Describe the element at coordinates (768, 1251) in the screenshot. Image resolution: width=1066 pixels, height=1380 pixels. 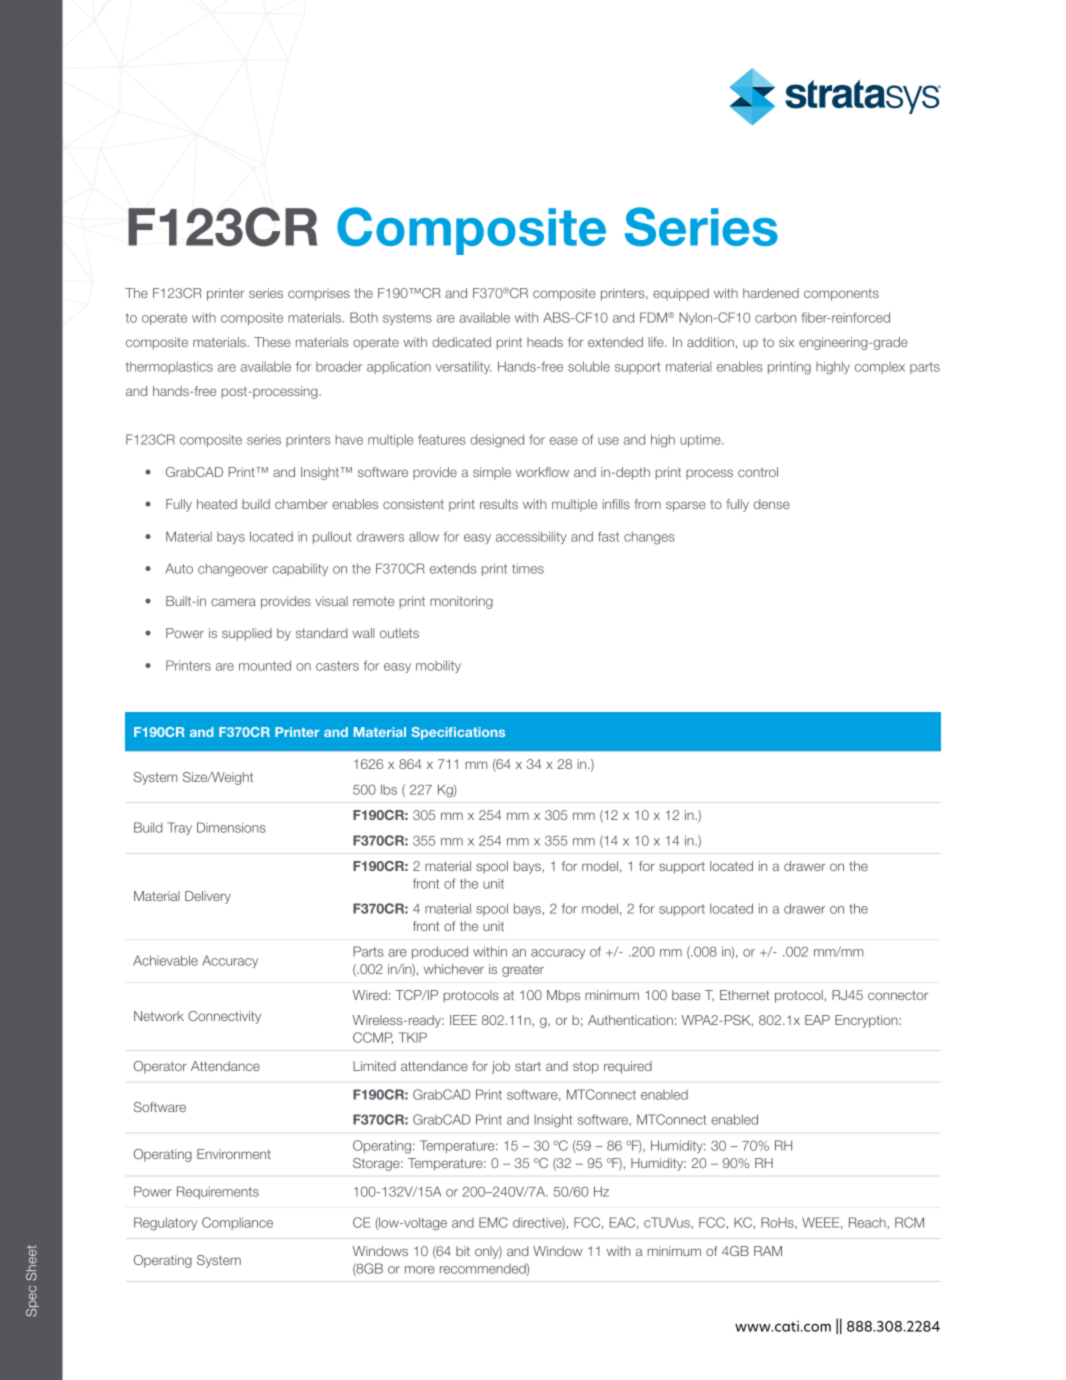
I see `RAM` at that location.
